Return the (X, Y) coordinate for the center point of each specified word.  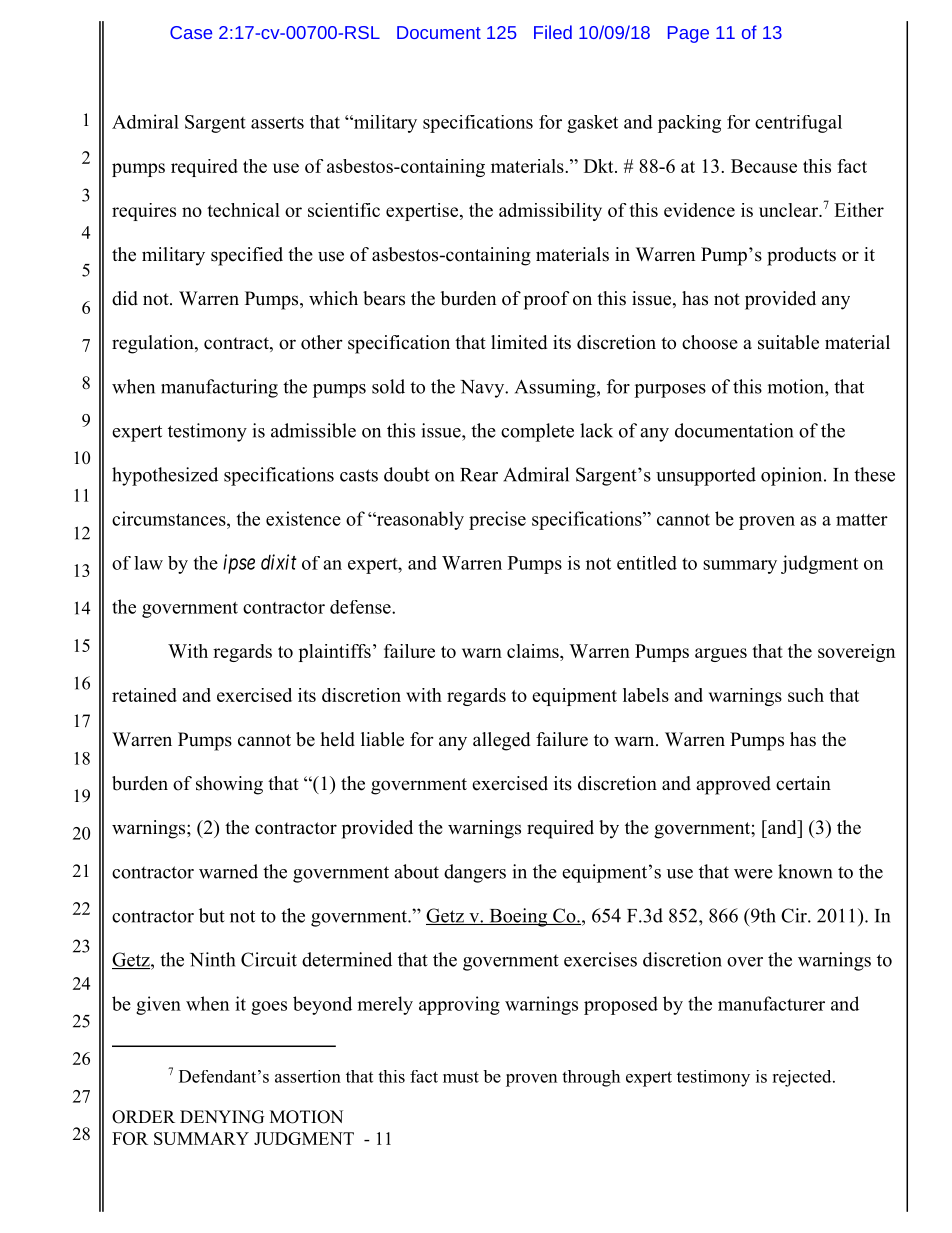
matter (862, 519)
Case (191, 32)
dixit (279, 562)
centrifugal (798, 124)
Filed (553, 32)
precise (497, 520)
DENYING (222, 1117)
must (461, 1077)
